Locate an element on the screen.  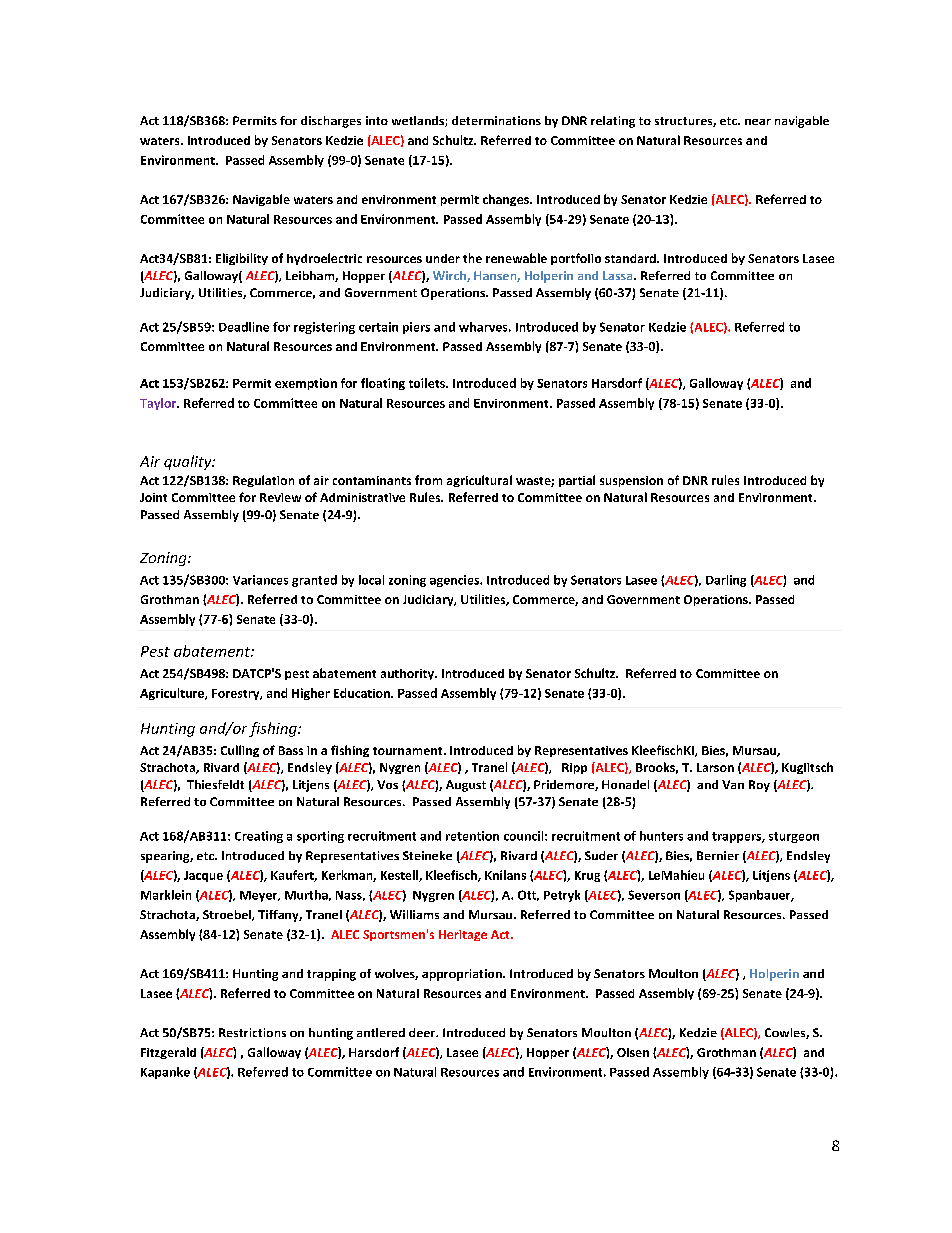
Darling is located at coordinates (726, 581).
